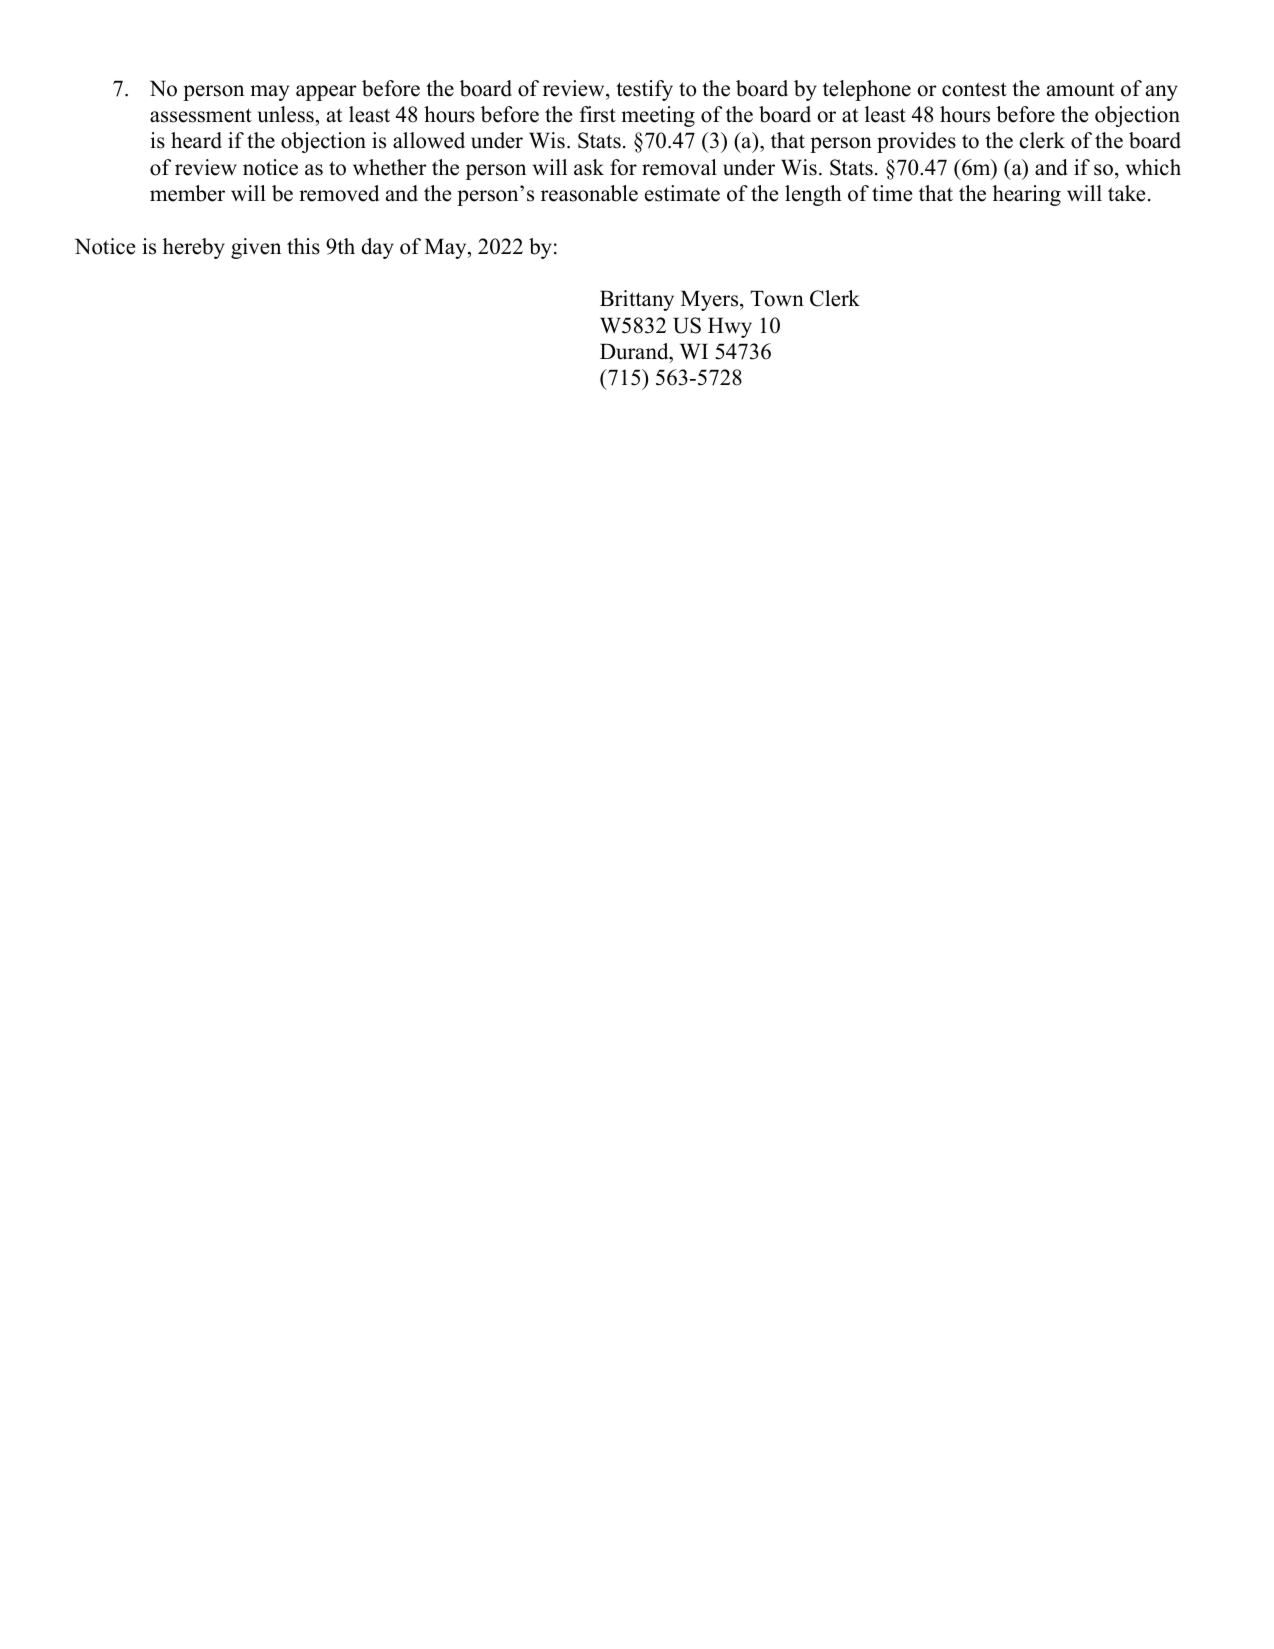 This image has height=1649, width=1274. What do you see at coordinates (916, 142) in the image?
I see `provides` at bounding box center [916, 142].
